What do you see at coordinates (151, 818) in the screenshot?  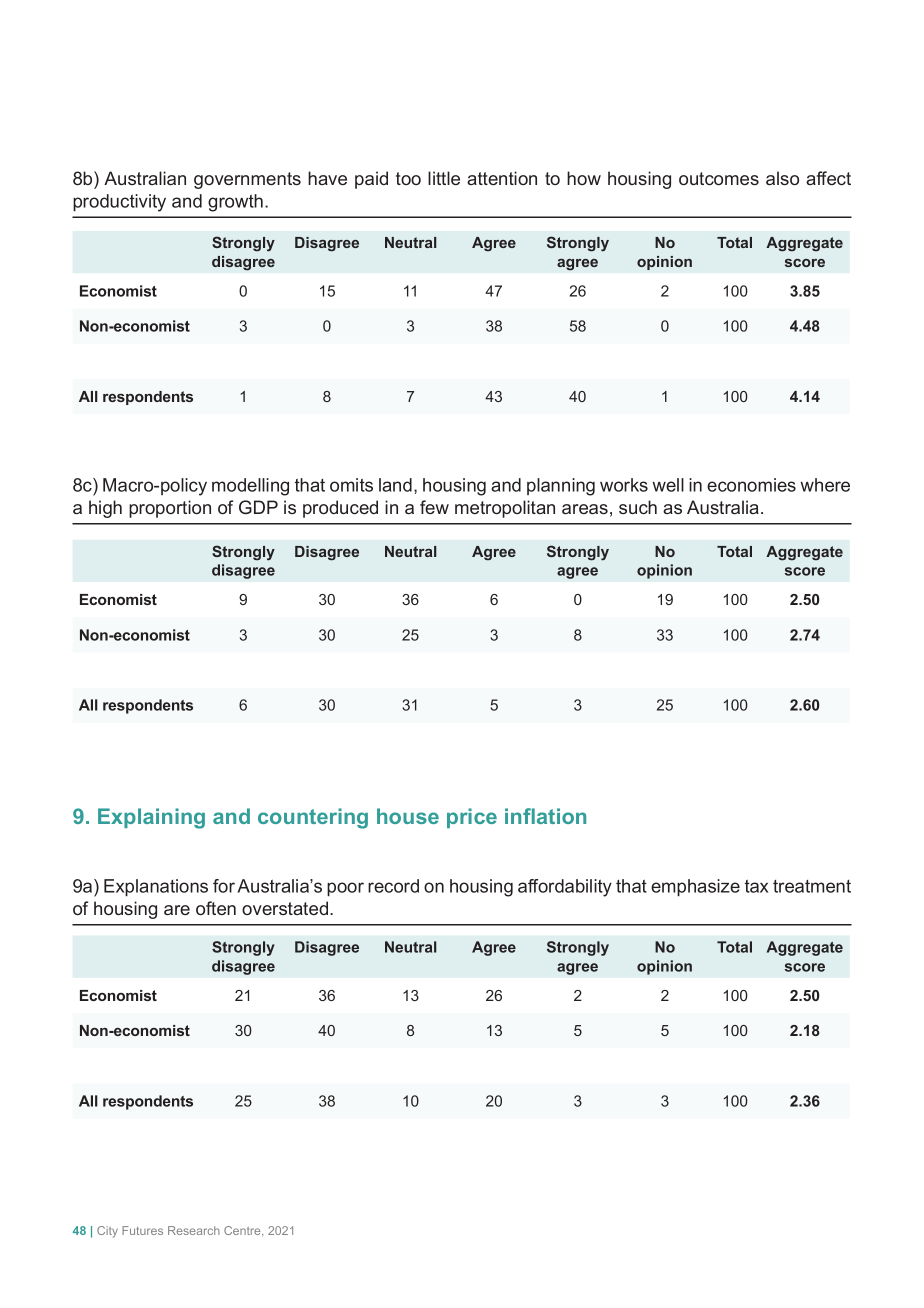 I see `Explaining` at bounding box center [151, 818].
